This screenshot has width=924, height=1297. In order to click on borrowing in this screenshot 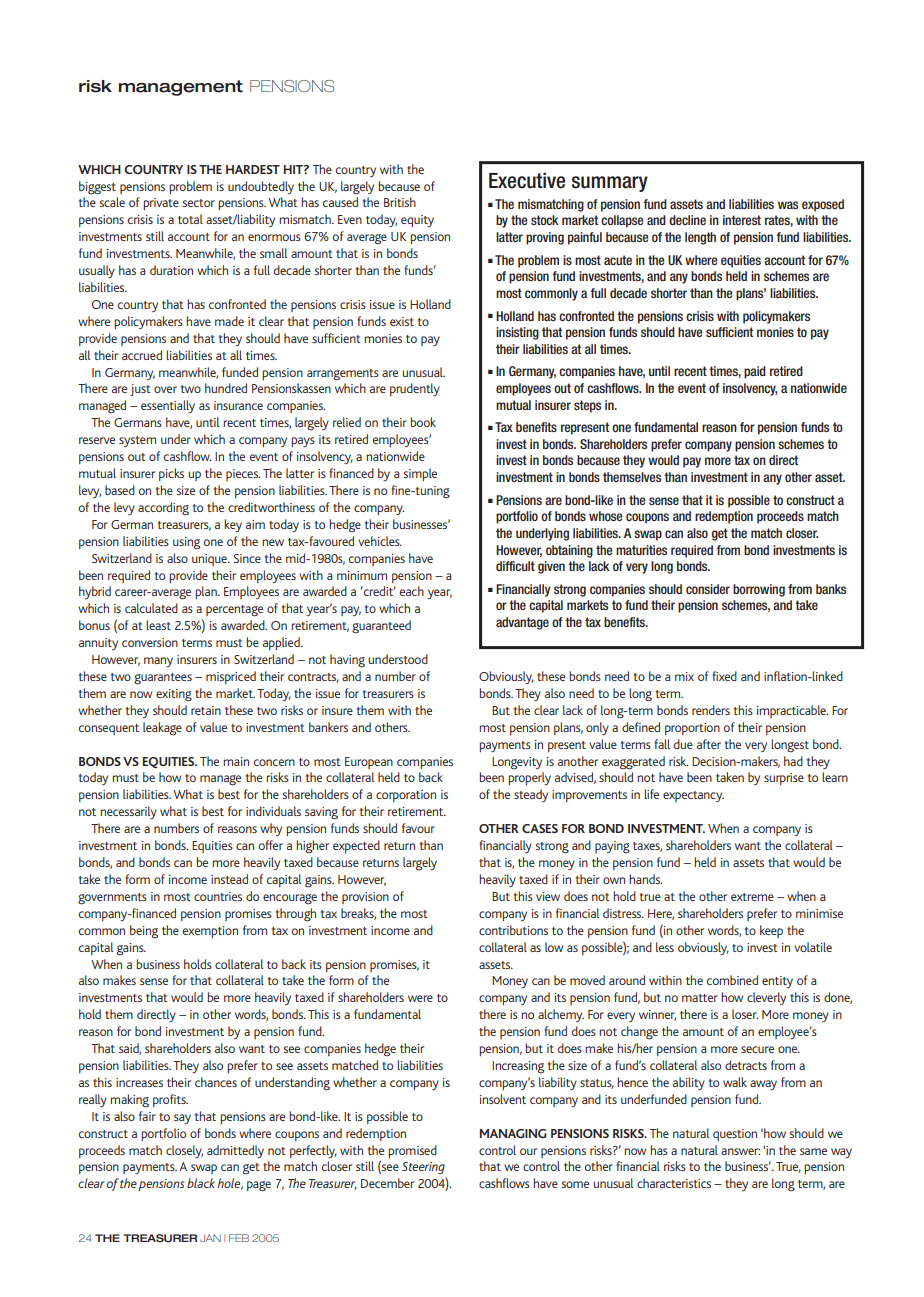, I will do `click(759, 590)`.
